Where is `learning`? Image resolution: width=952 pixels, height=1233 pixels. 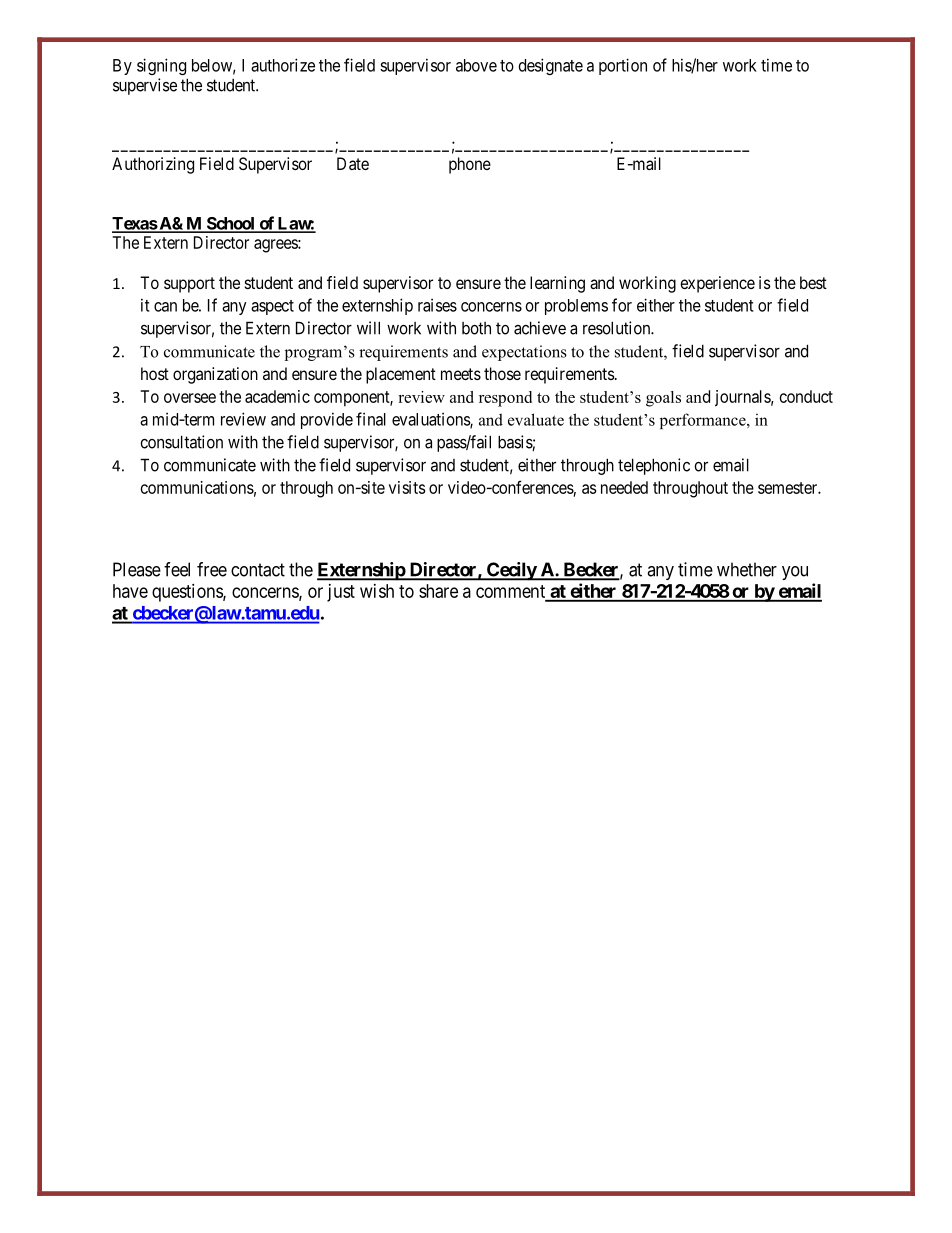
learning is located at coordinates (557, 284).
